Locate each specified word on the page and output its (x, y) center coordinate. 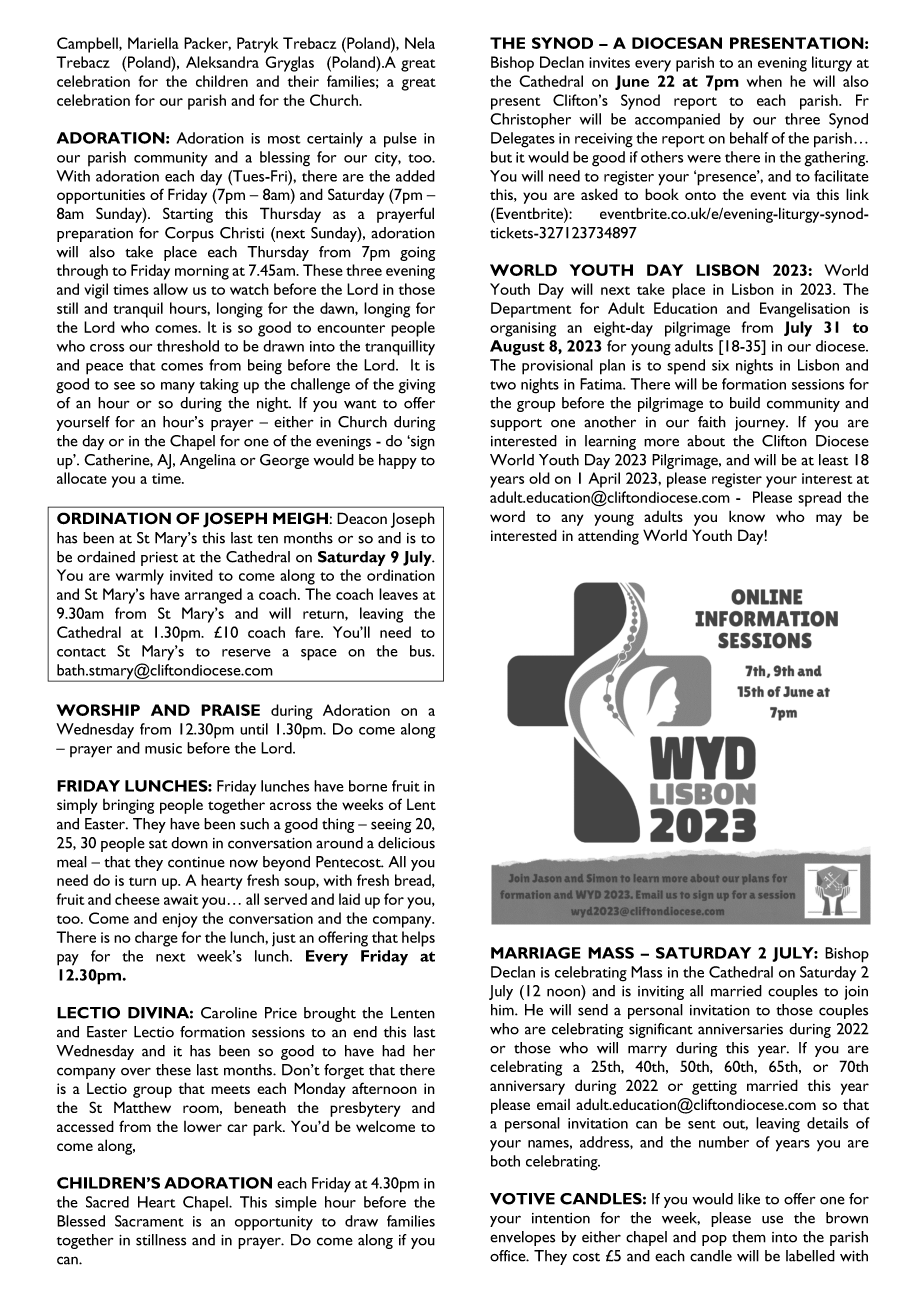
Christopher (530, 121)
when (764, 81)
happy (398, 461)
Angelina (208, 461)
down (189, 843)
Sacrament (149, 1221)
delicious (406, 843)
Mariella (153, 43)
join (856, 993)
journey (761, 424)
